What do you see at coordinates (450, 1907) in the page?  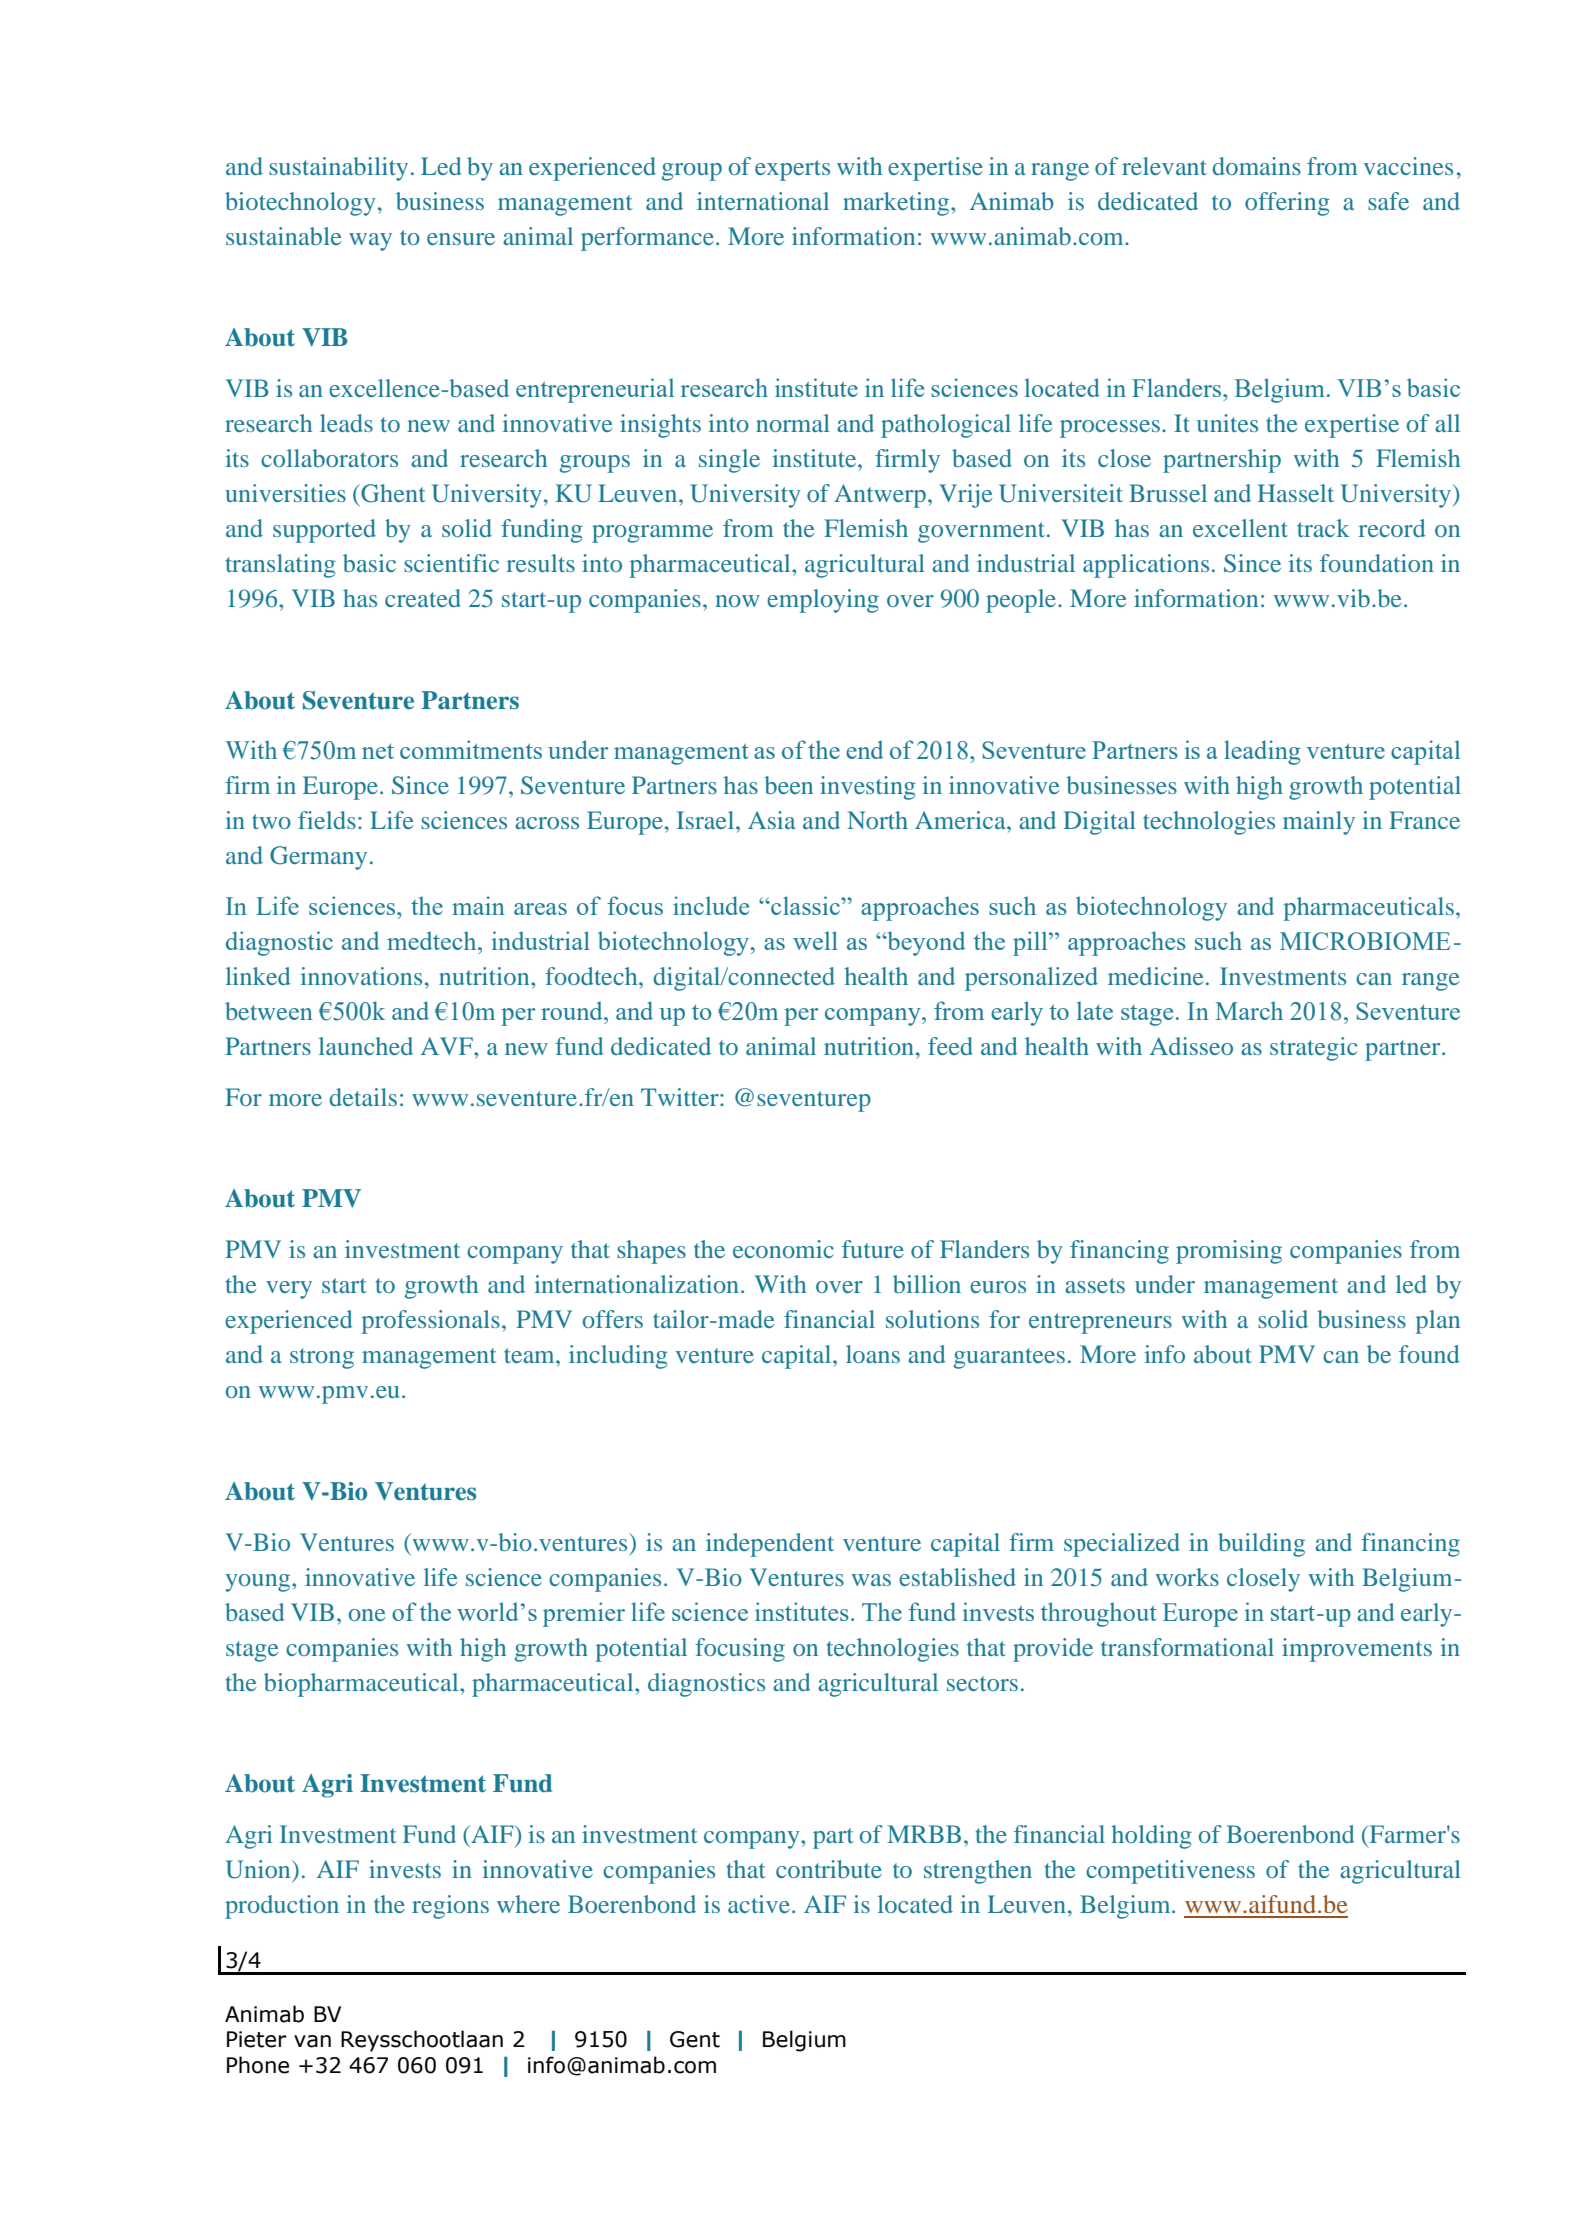 I see `regions` at bounding box center [450, 1907].
